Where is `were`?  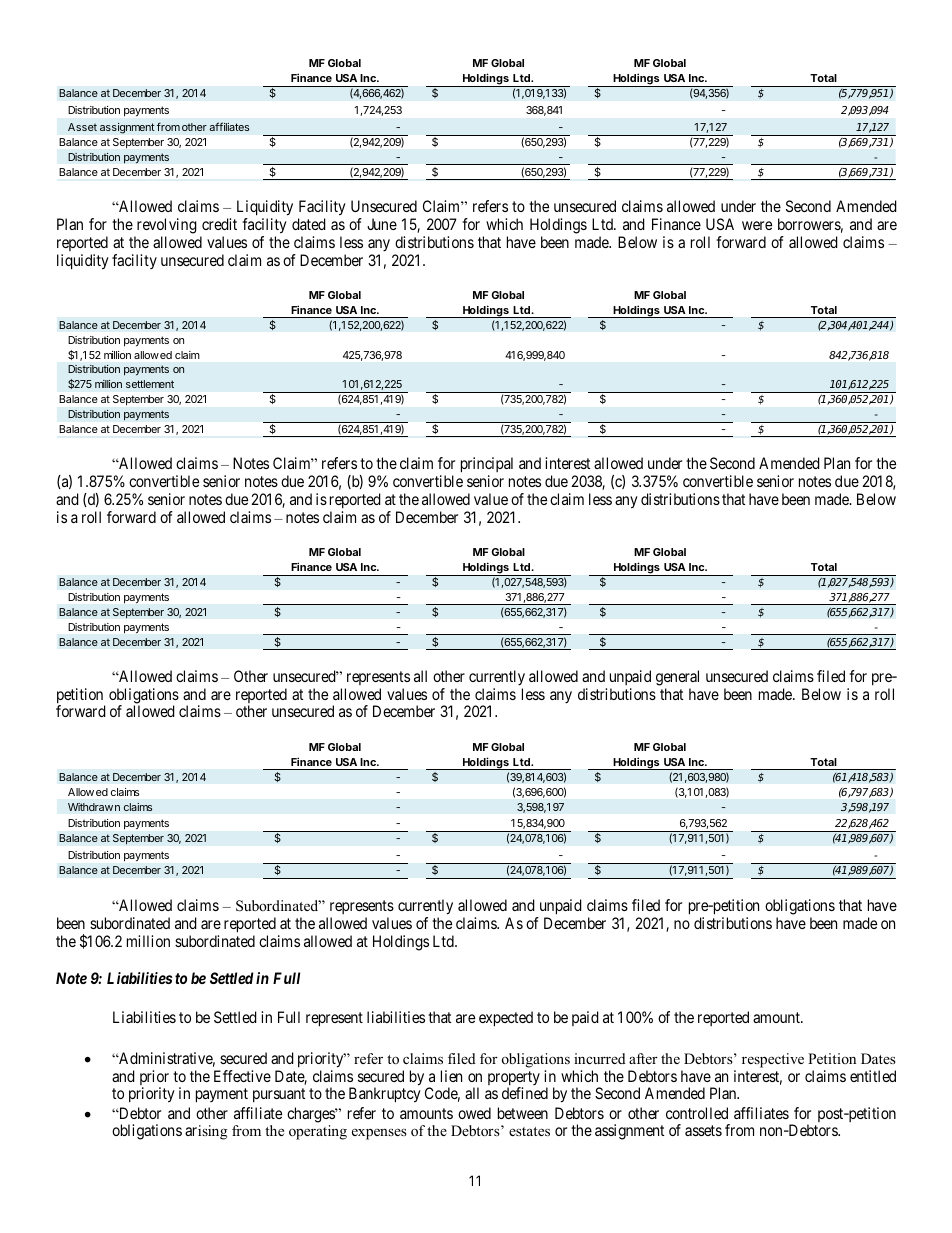
were is located at coordinates (757, 225).
